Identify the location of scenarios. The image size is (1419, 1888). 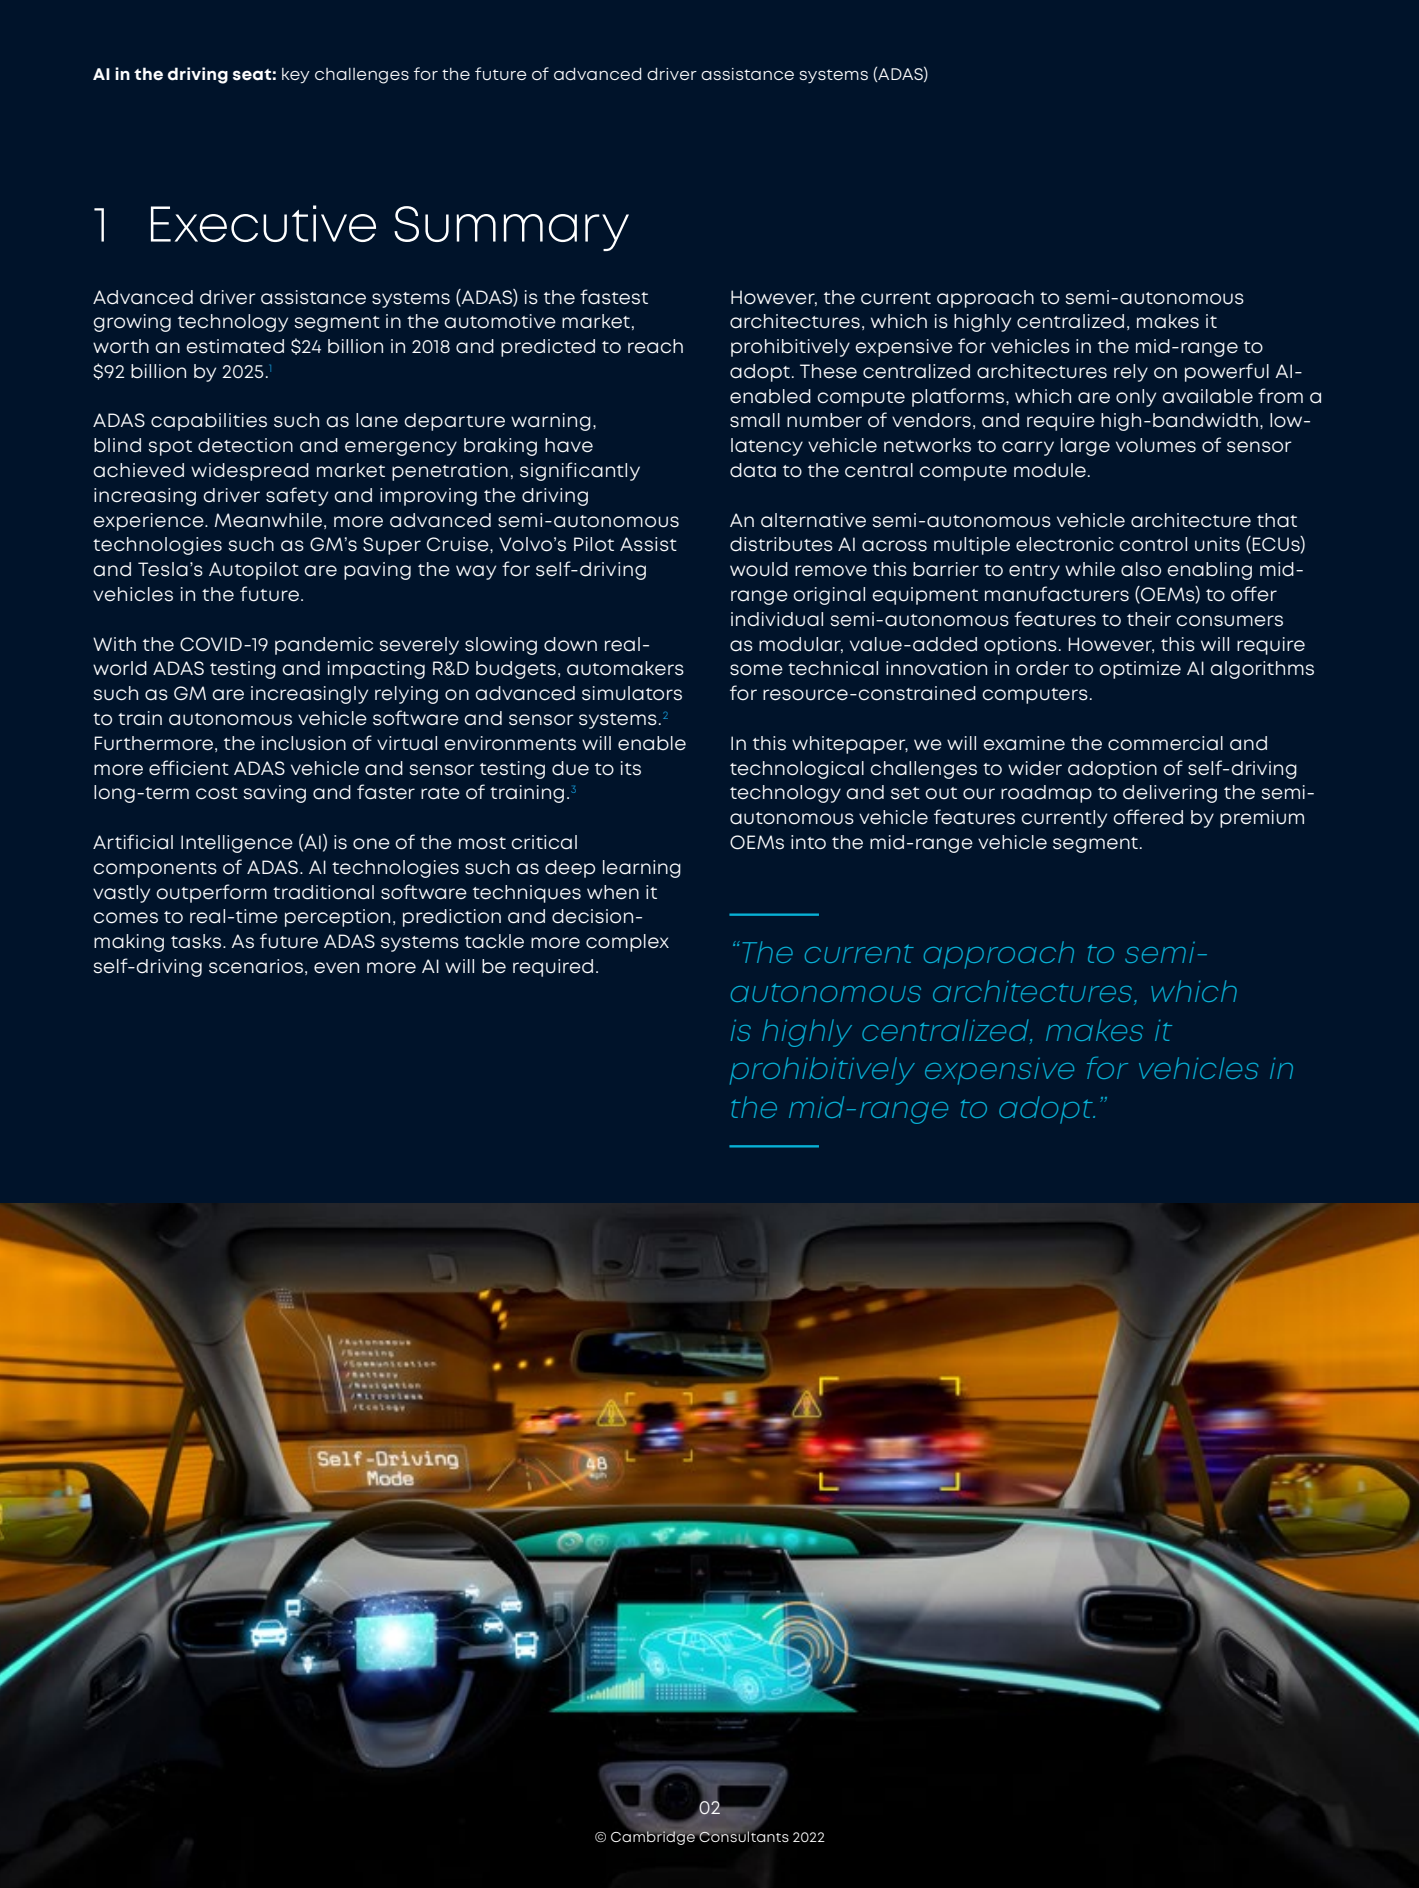
(256, 966).
